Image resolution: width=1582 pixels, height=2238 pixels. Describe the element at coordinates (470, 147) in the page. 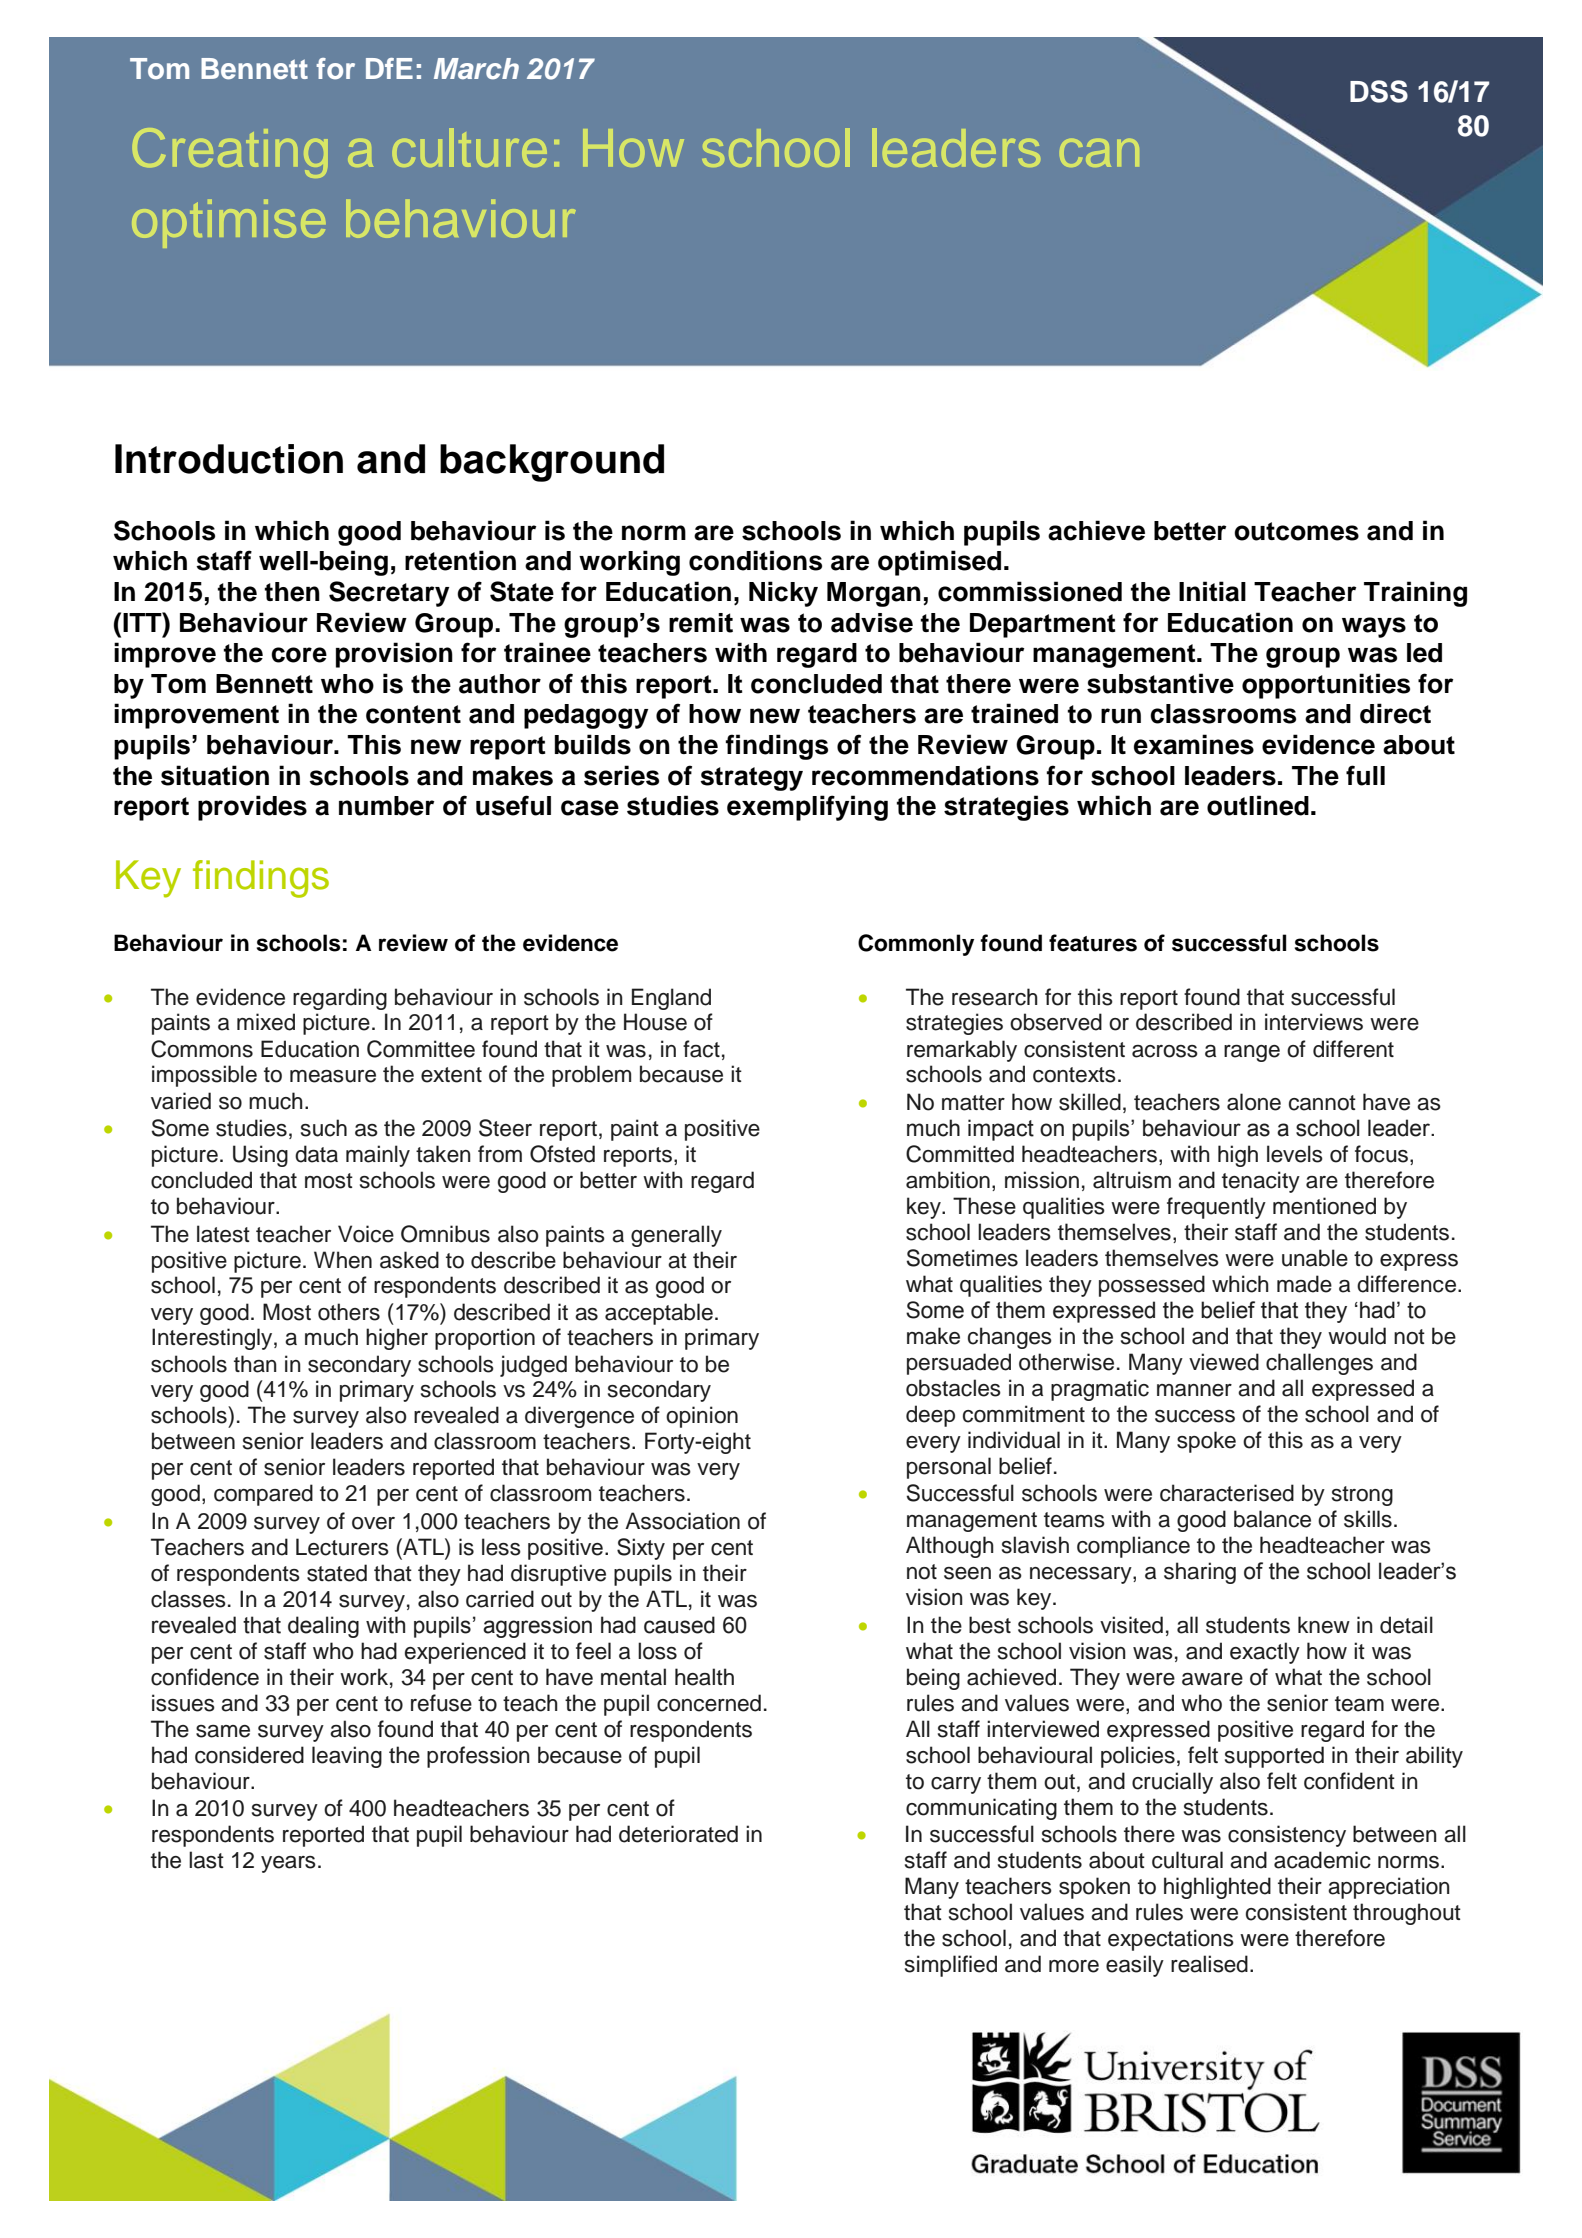

I see `culture` at that location.
